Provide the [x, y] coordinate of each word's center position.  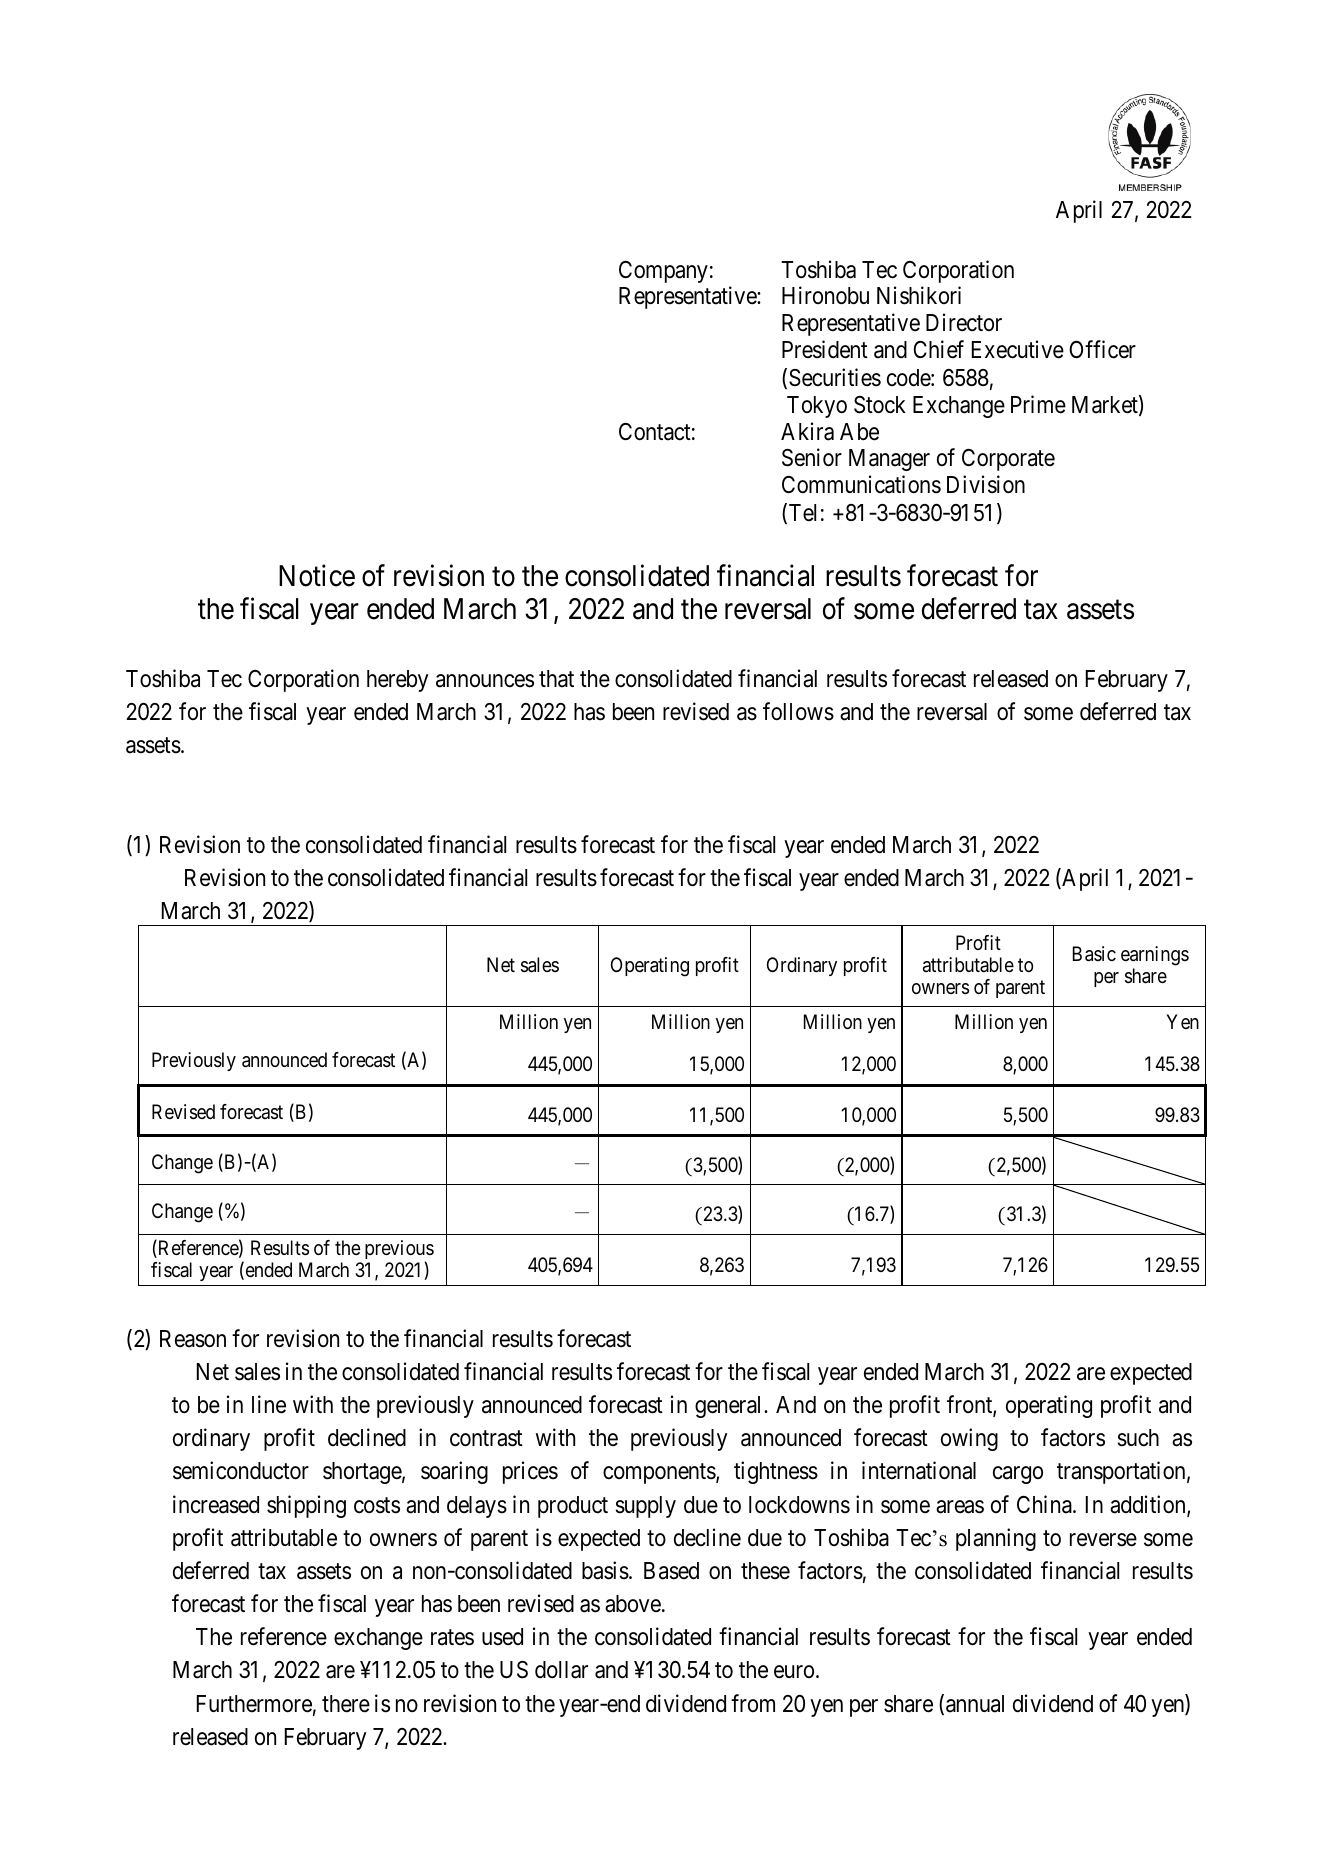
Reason [193, 1339]
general [730, 1407]
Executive [1018, 349]
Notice [317, 576]
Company [663, 272]
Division [986, 484]
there [346, 1704]
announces [485, 681]
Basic [1094, 954]
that [556, 679]
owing [969, 1439]
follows [798, 711]
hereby [397, 681]
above [633, 1604]
